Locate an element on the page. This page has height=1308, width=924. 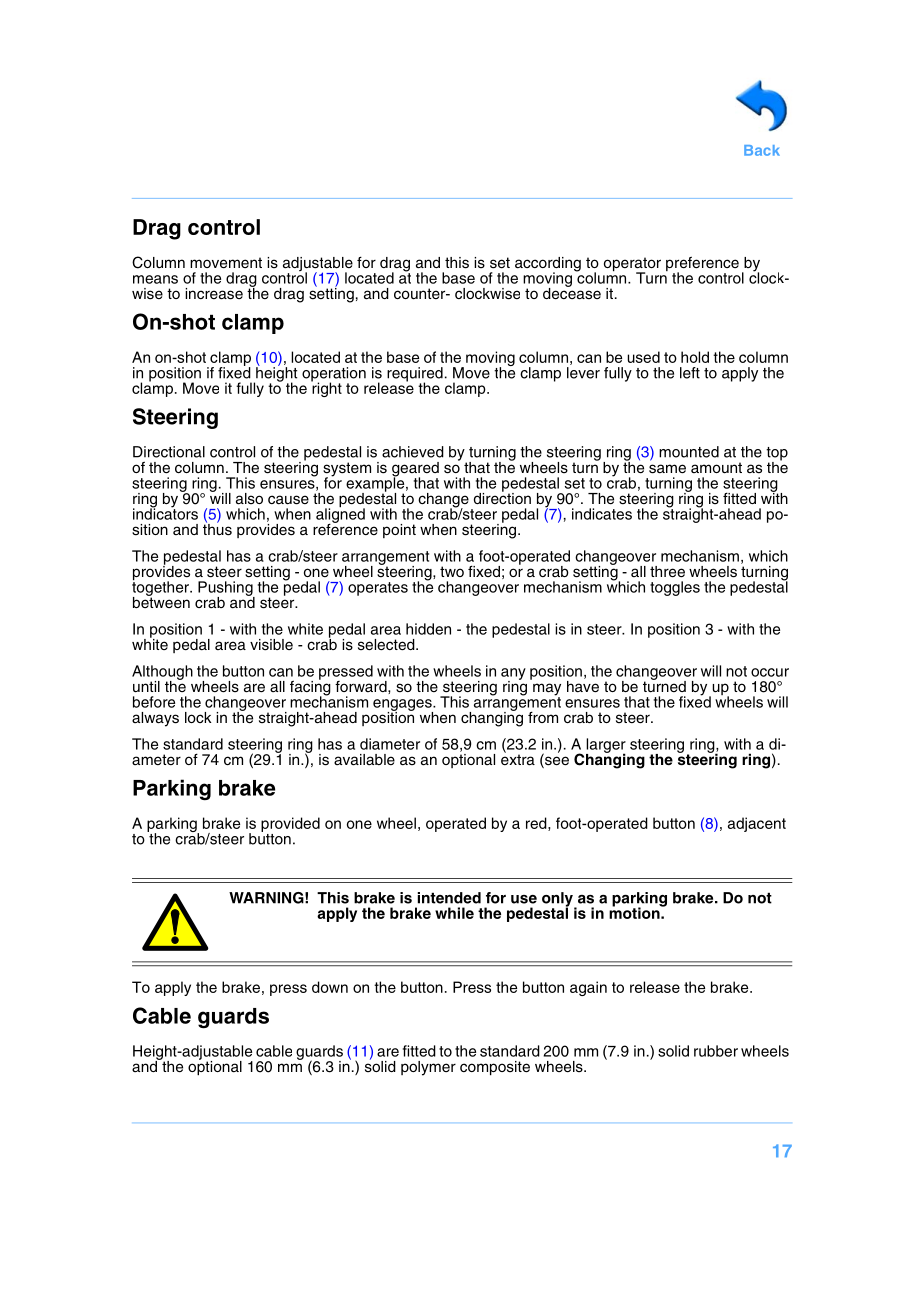
left is located at coordinates (690, 373).
